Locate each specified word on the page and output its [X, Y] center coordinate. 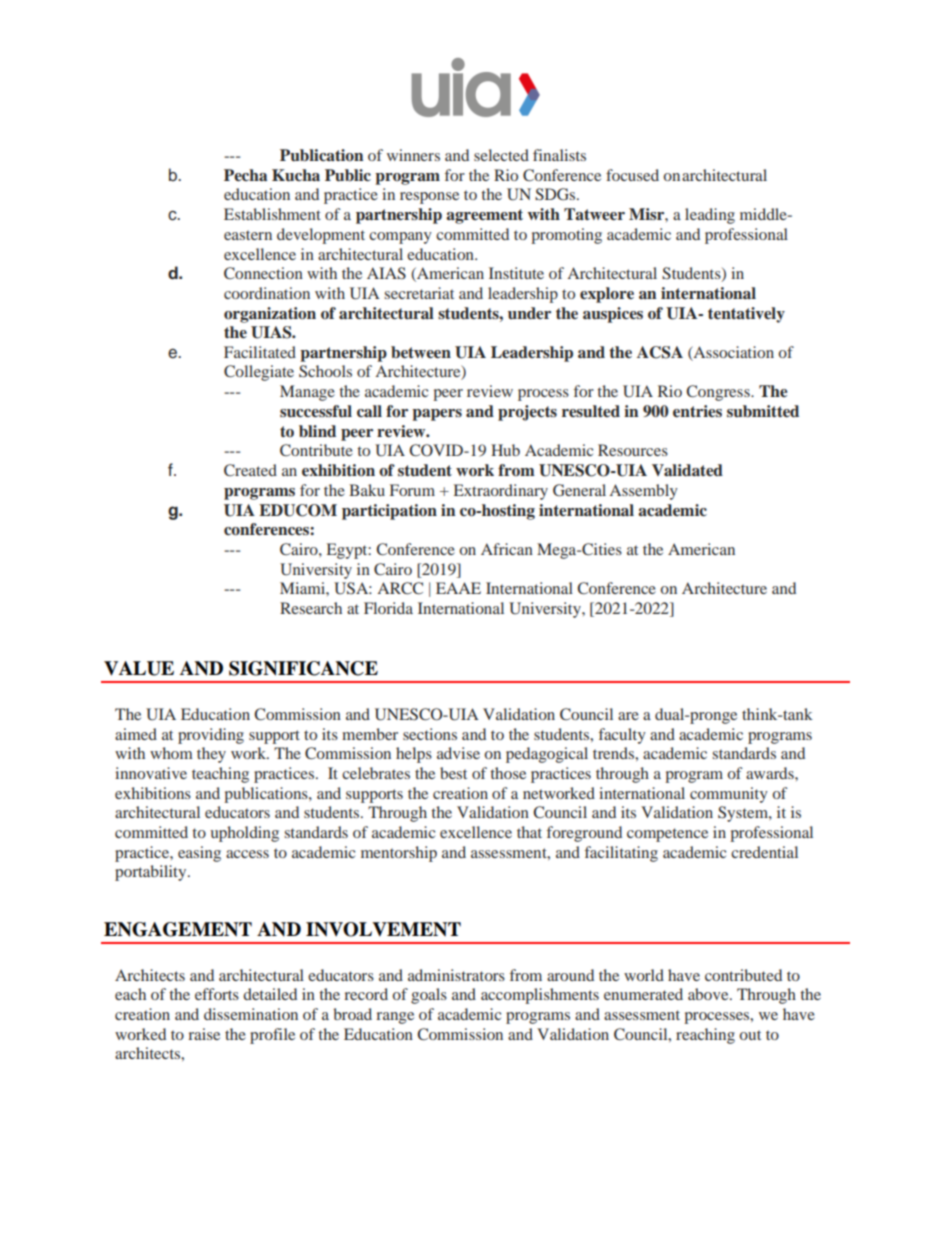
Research [311, 608]
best [453, 773]
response [429, 198]
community [729, 795]
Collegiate [259, 373]
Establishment [272, 214]
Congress [719, 393]
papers [437, 415]
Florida [388, 608]
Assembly [643, 492]
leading [710, 216]
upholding [244, 834]
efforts [217, 994]
